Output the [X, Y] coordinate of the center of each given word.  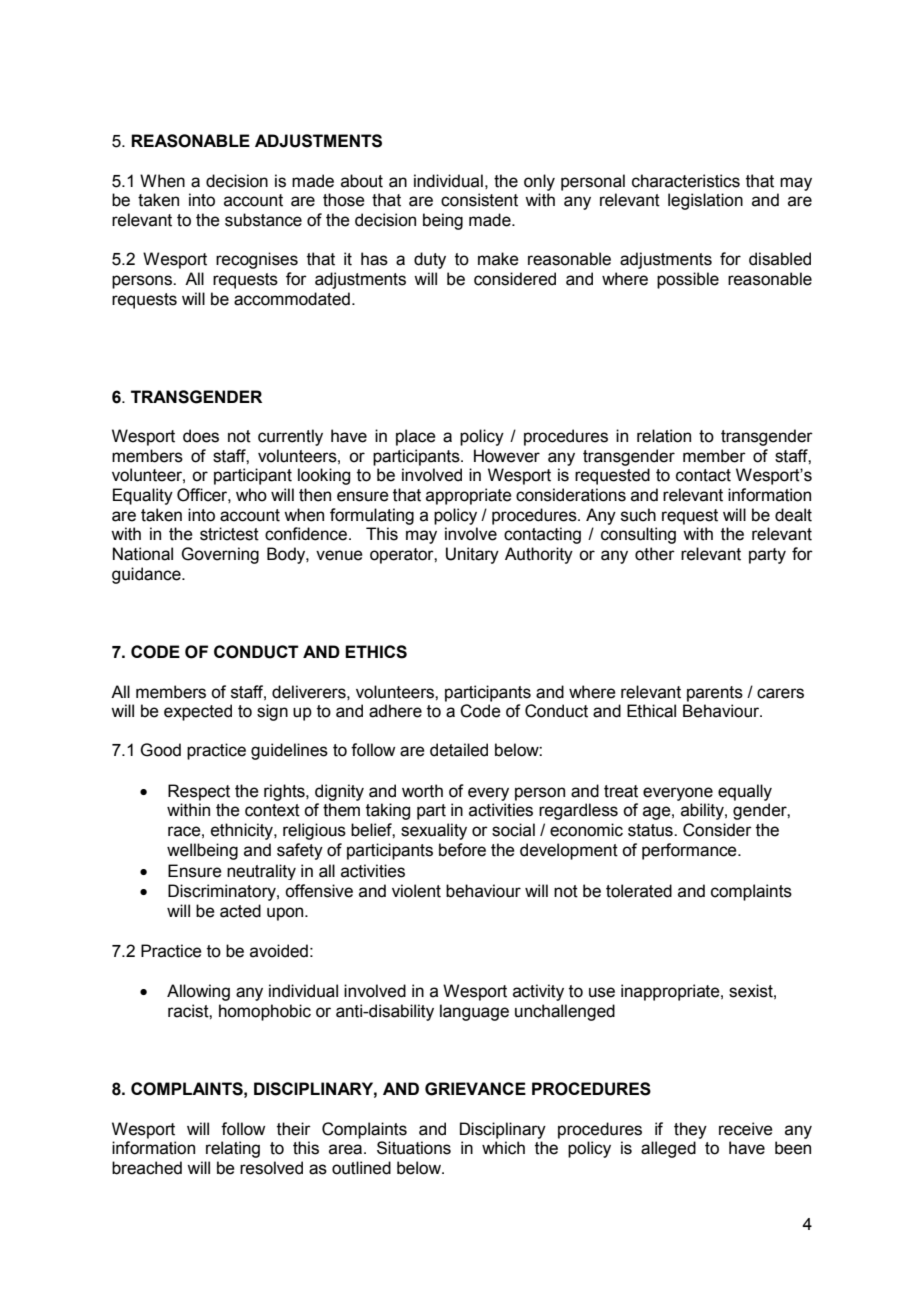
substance [263, 220]
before [462, 850]
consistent [479, 200]
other [655, 554]
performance [690, 851]
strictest [229, 534]
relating [233, 1149]
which [503, 1148]
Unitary [472, 555]
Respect [199, 792]
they [690, 1130]
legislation [705, 201]
